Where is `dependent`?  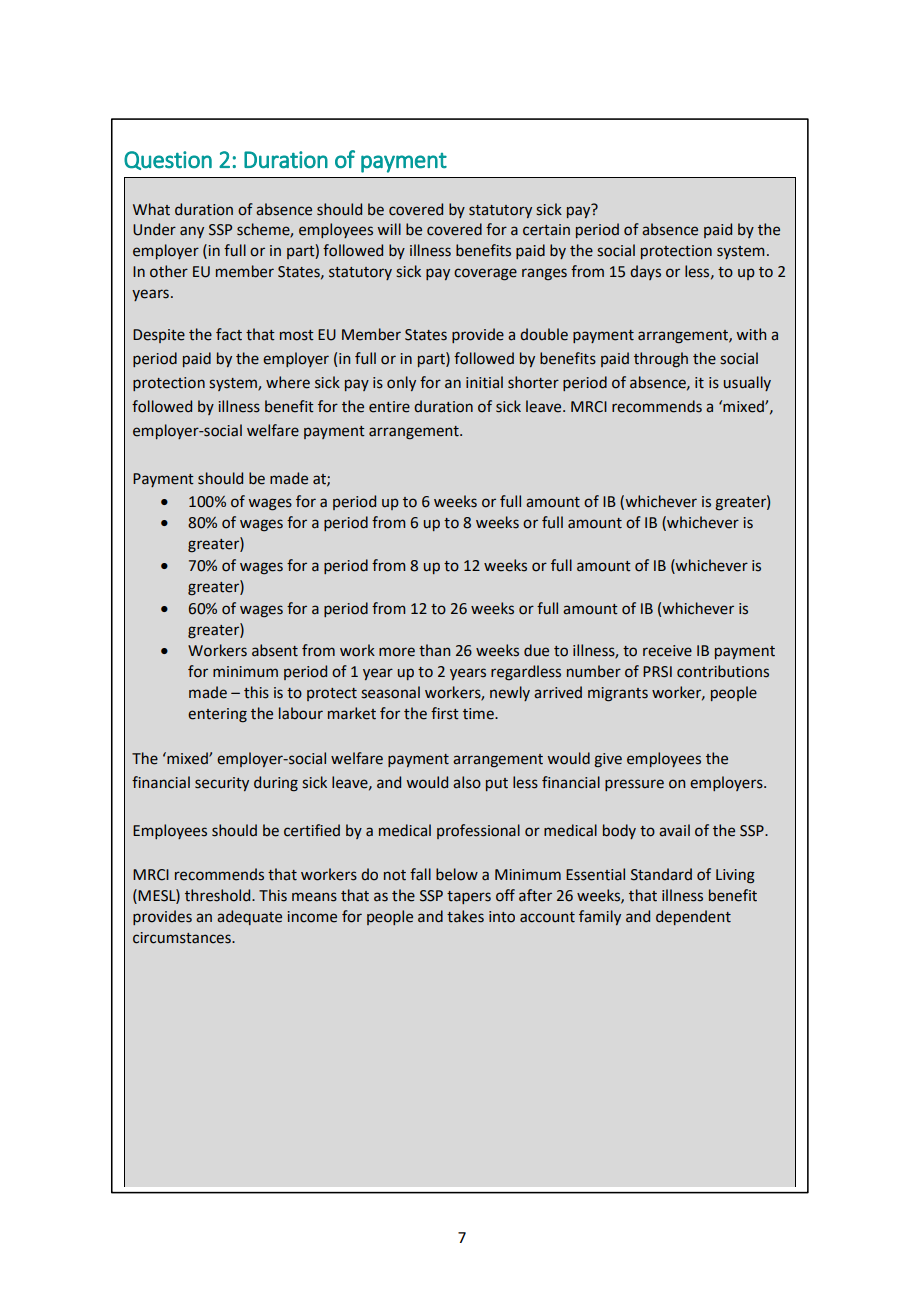
dependent is located at coordinates (693, 917).
